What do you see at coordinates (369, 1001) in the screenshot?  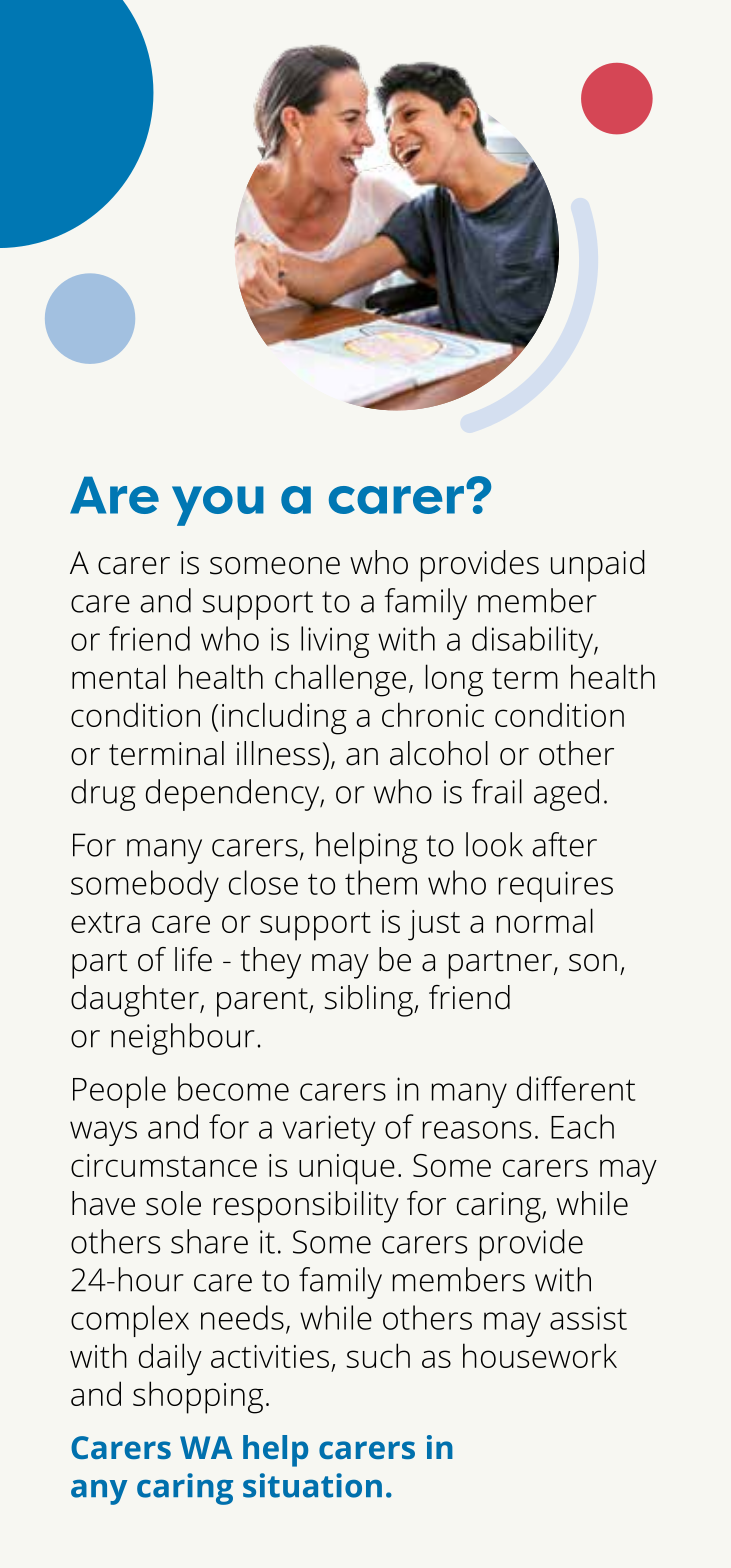 I see `sibling` at bounding box center [369, 1001].
